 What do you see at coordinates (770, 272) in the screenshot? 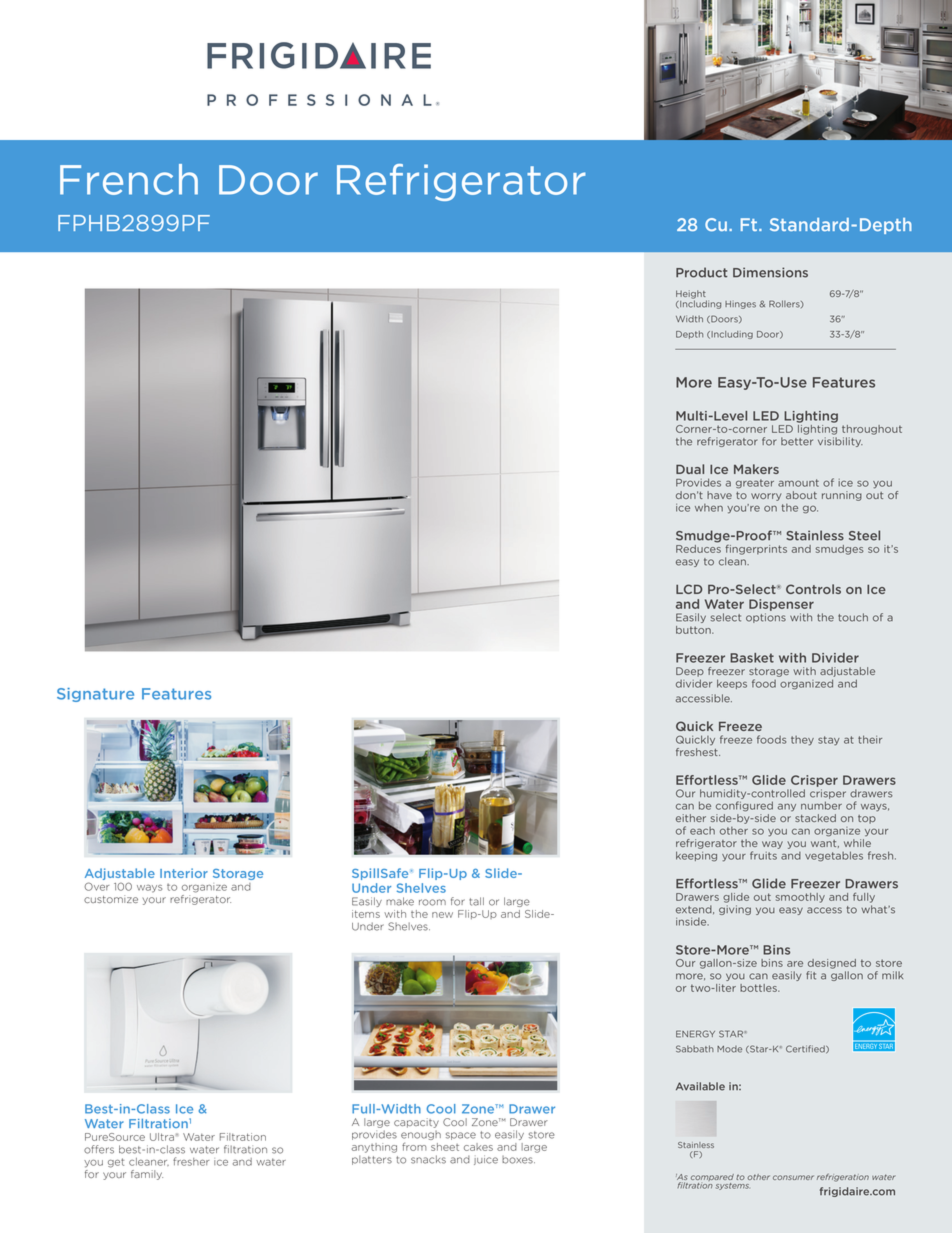
I see `Dimensions` at bounding box center [770, 272].
